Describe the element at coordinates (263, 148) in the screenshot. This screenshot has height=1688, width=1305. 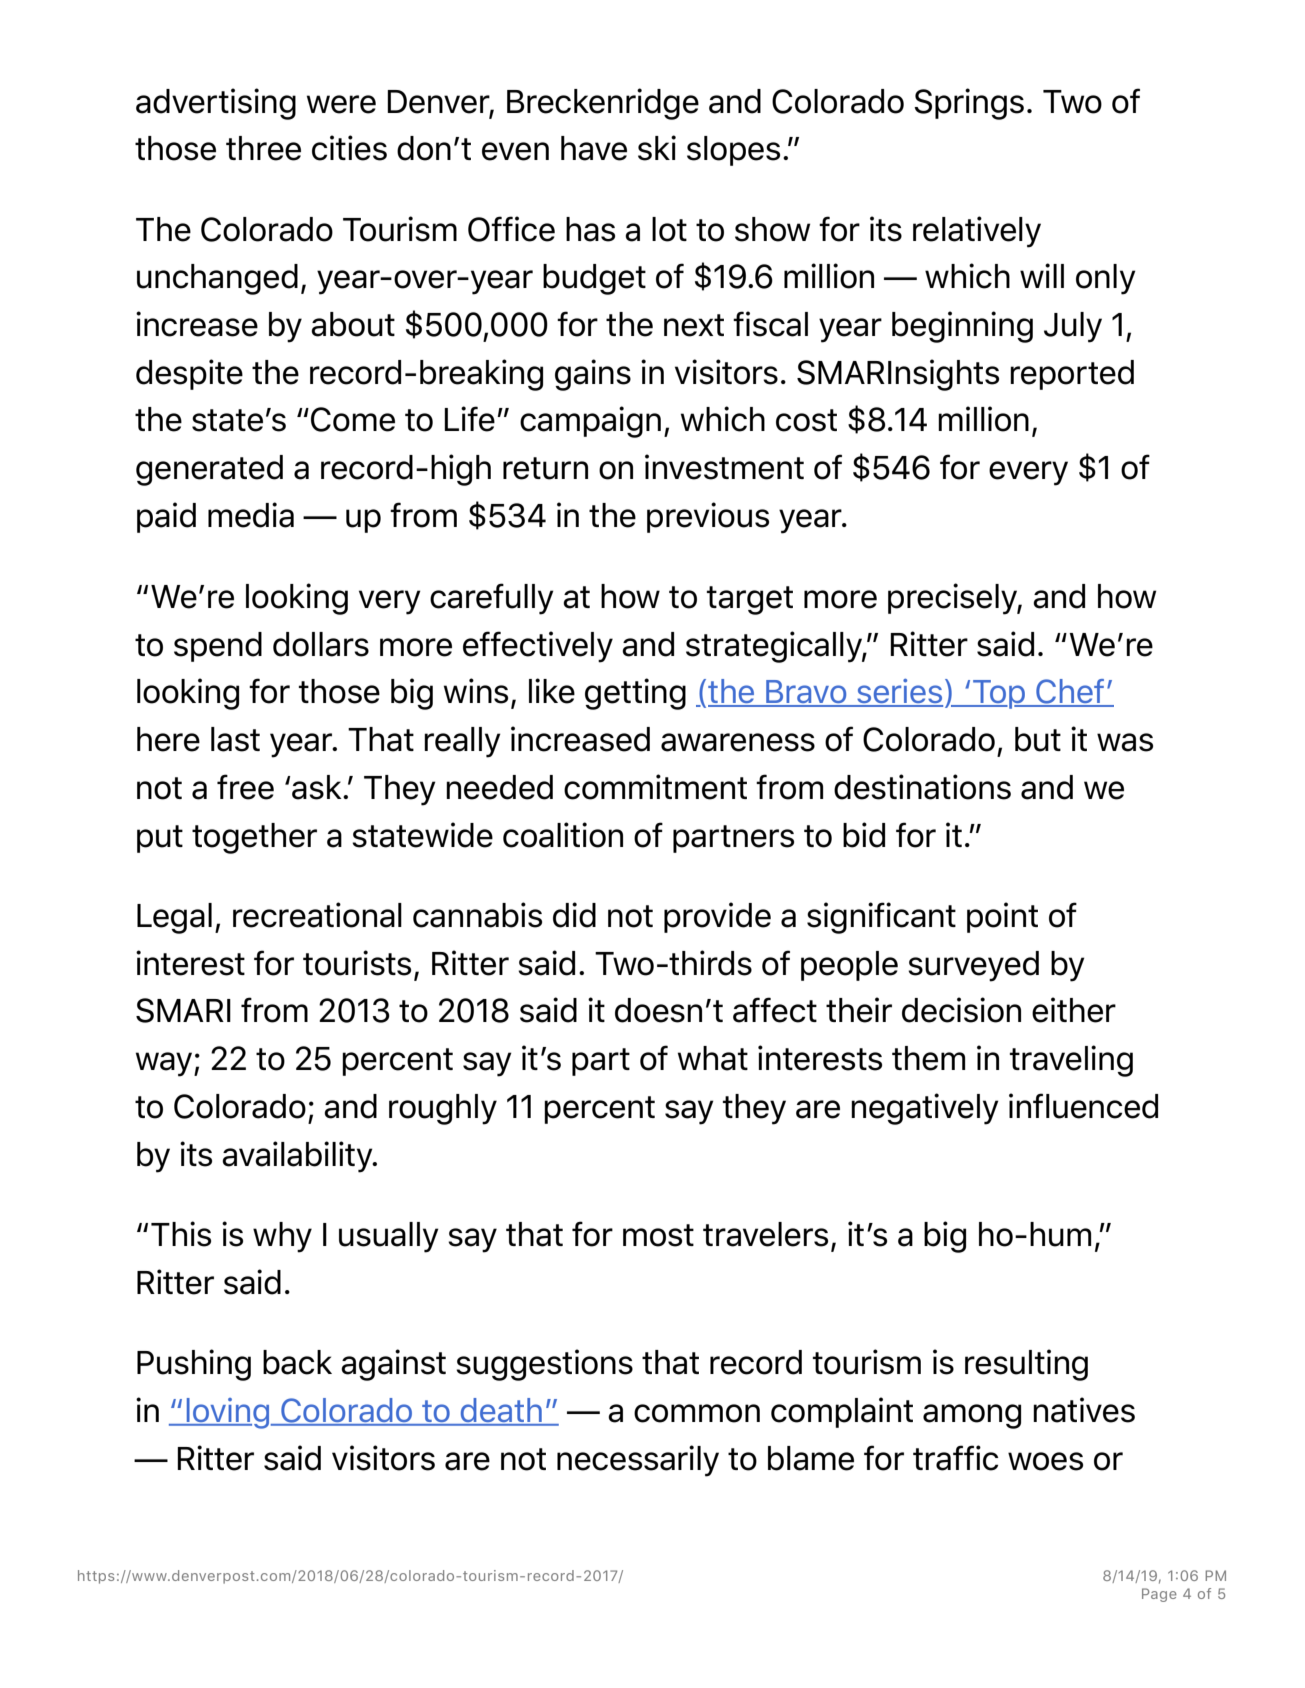
I see `three` at that location.
